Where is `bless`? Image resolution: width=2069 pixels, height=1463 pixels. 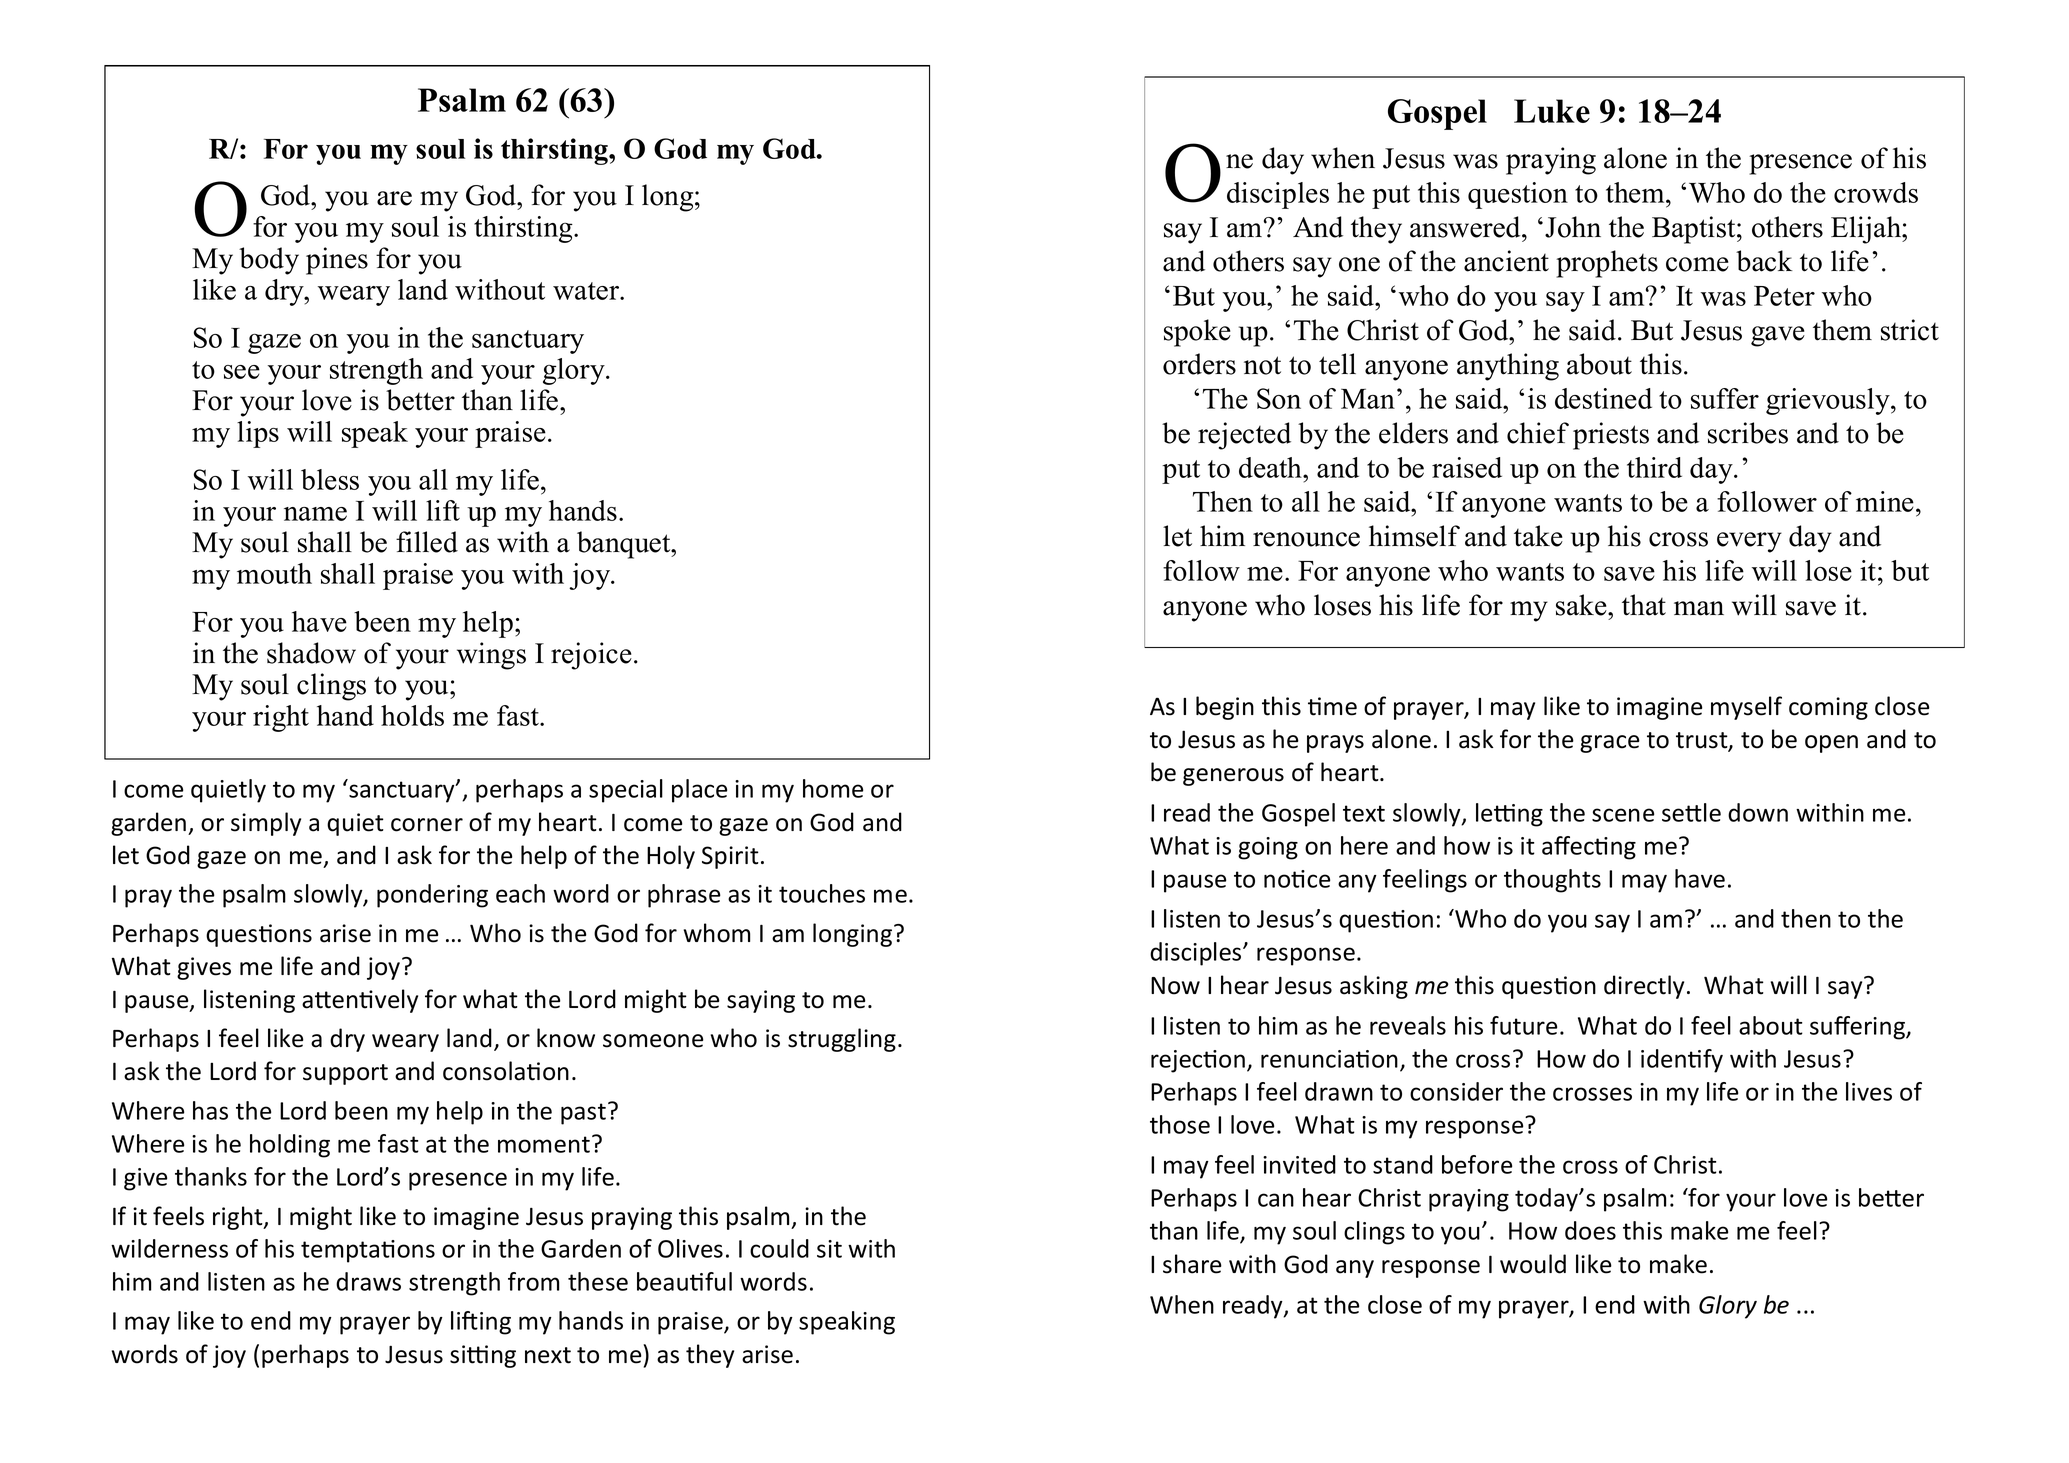 bless is located at coordinates (330, 479).
